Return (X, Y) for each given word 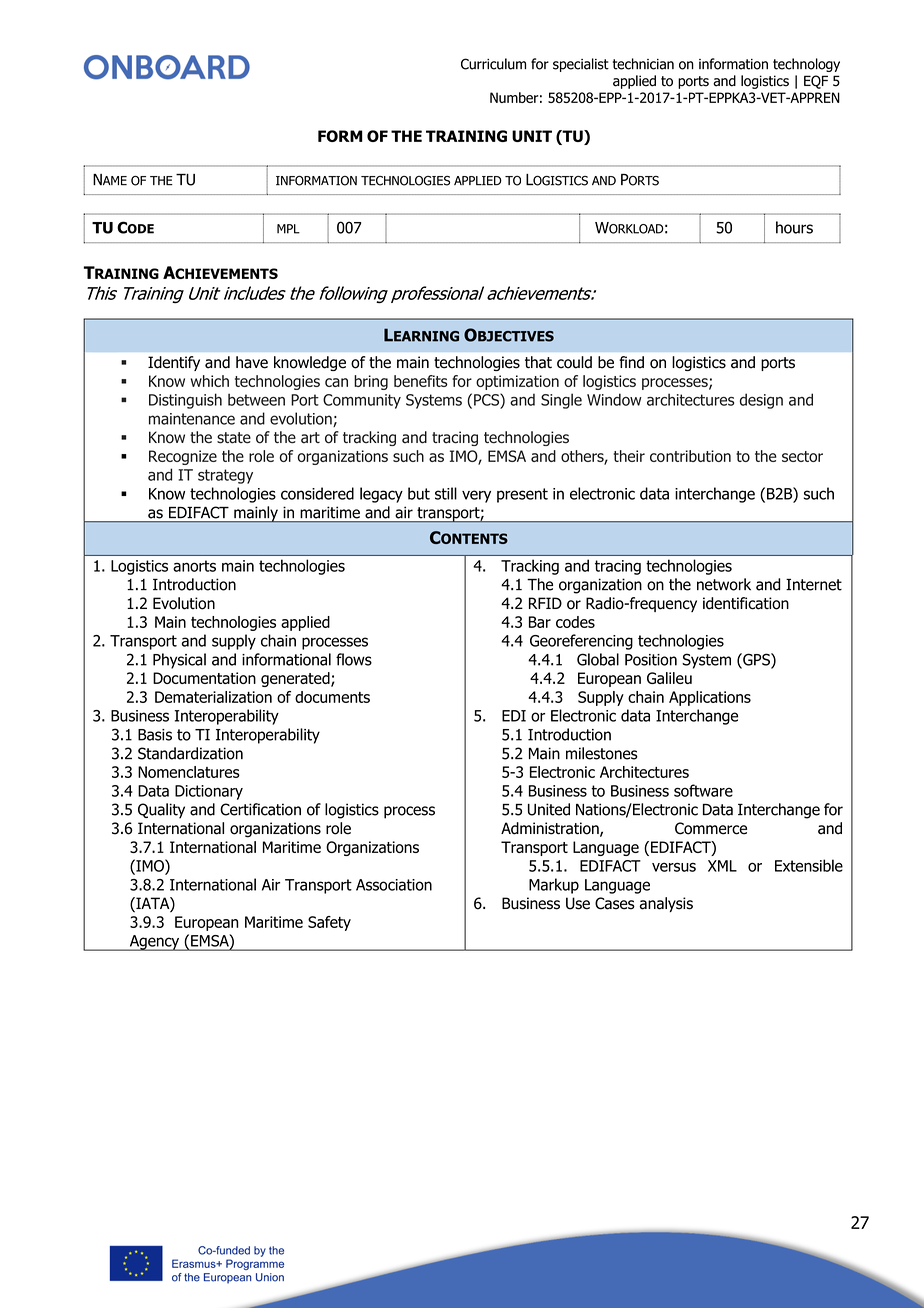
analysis (666, 904)
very (476, 496)
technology (806, 65)
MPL (288, 229)
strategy (225, 476)
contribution (690, 456)
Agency (154, 943)
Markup (554, 886)
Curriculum (493, 64)
